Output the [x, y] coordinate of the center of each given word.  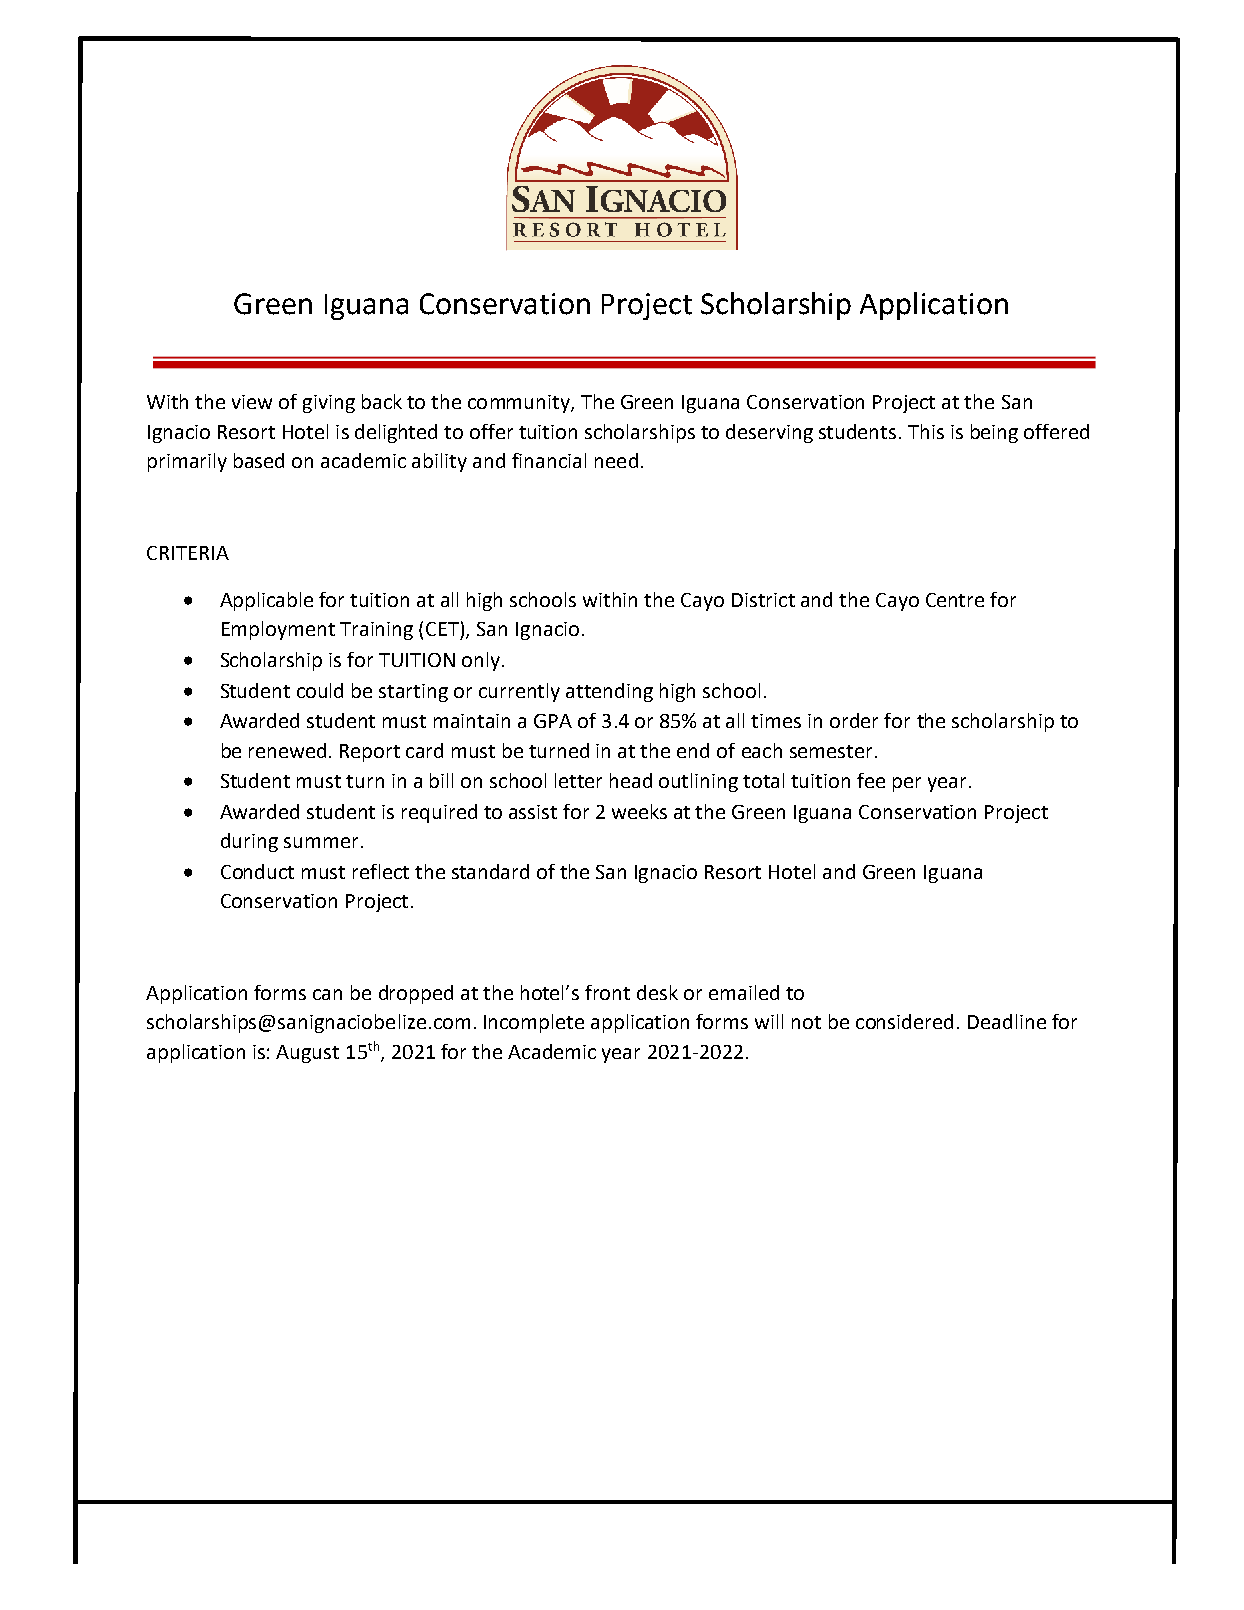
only [481, 661]
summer [321, 842]
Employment [278, 630]
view [252, 402]
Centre [955, 600]
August [307, 1054]
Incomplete [534, 1023]
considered [904, 1021]
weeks [639, 811]
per [907, 784]
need [616, 460]
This [926, 431]
